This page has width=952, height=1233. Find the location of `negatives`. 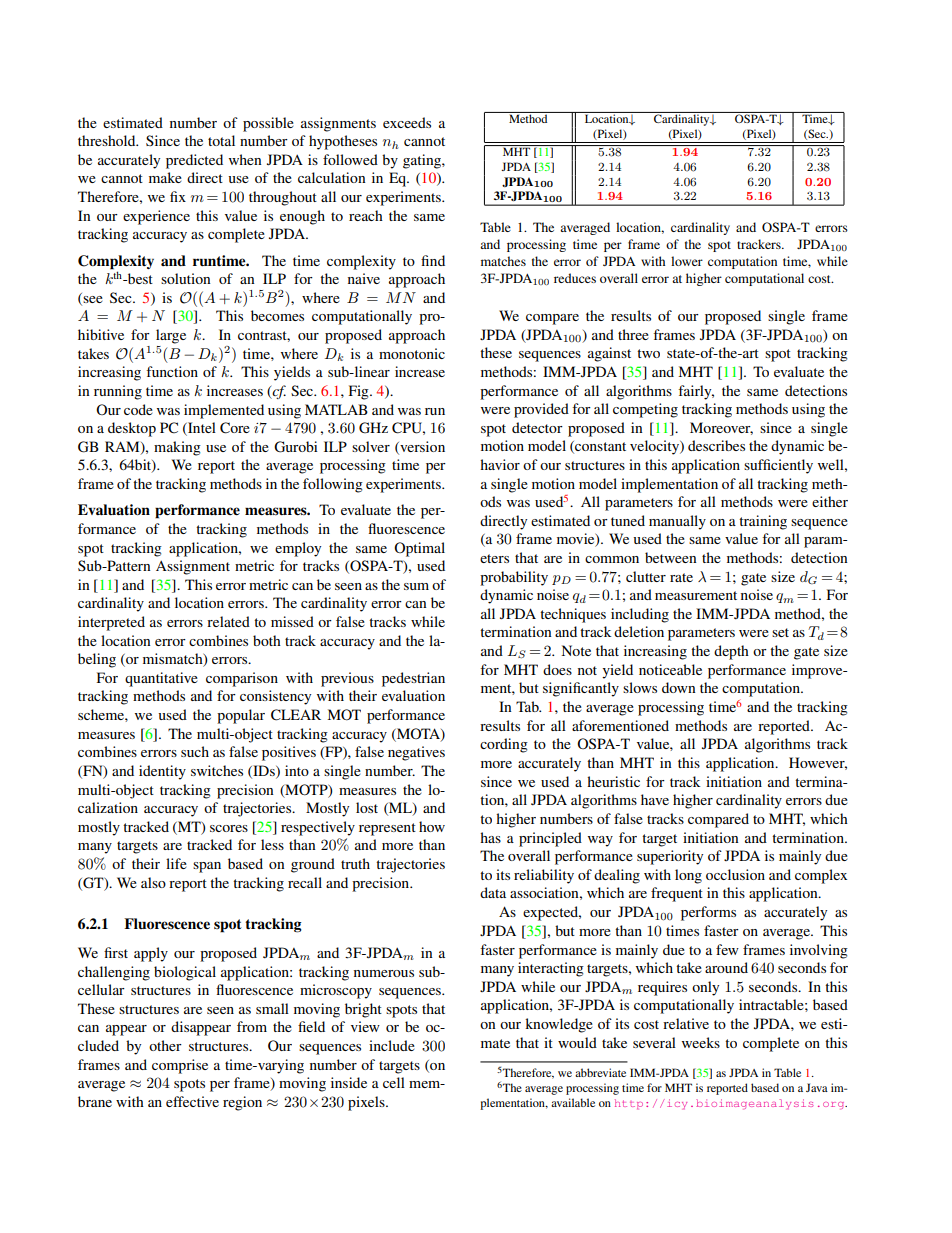

negatives is located at coordinates (416, 753).
